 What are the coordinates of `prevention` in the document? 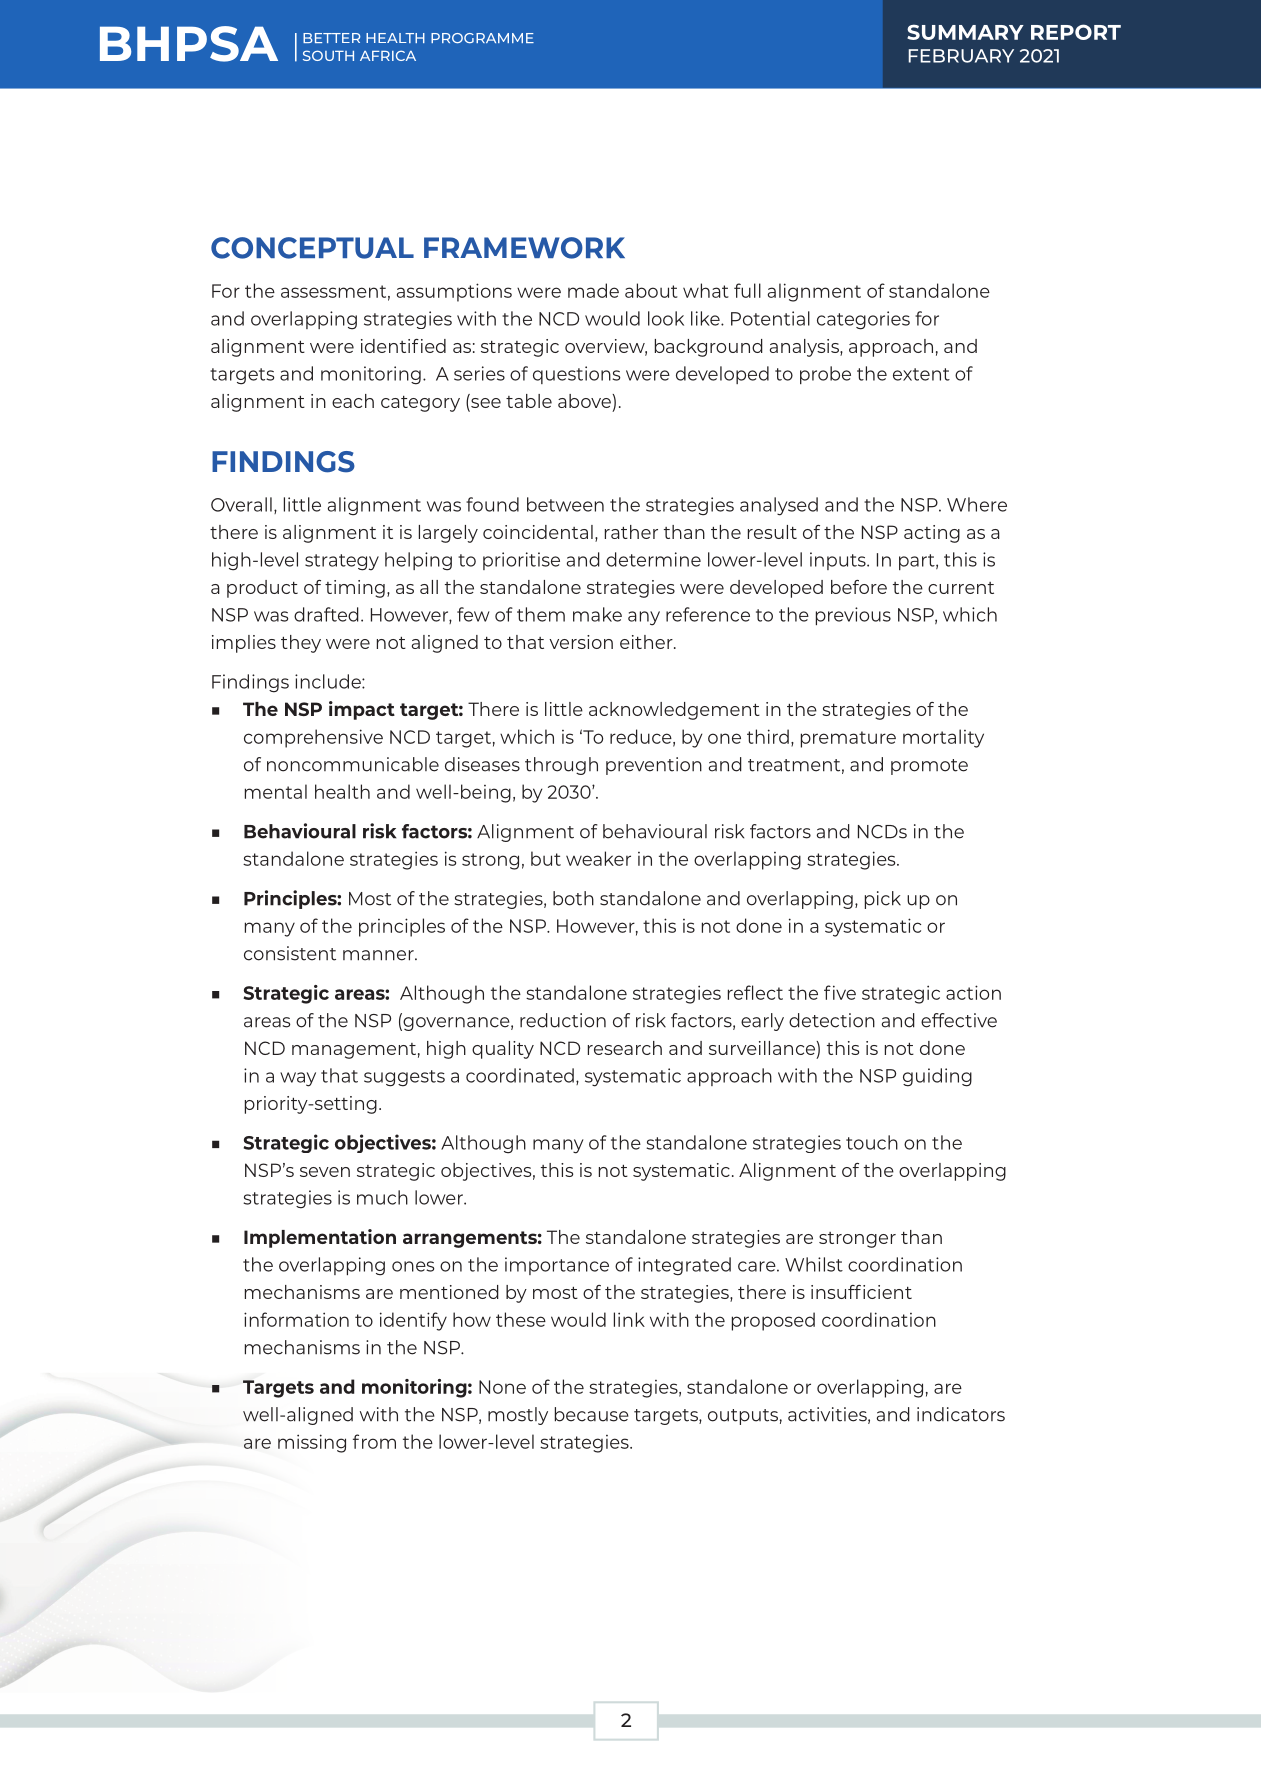 It's located at (654, 766).
